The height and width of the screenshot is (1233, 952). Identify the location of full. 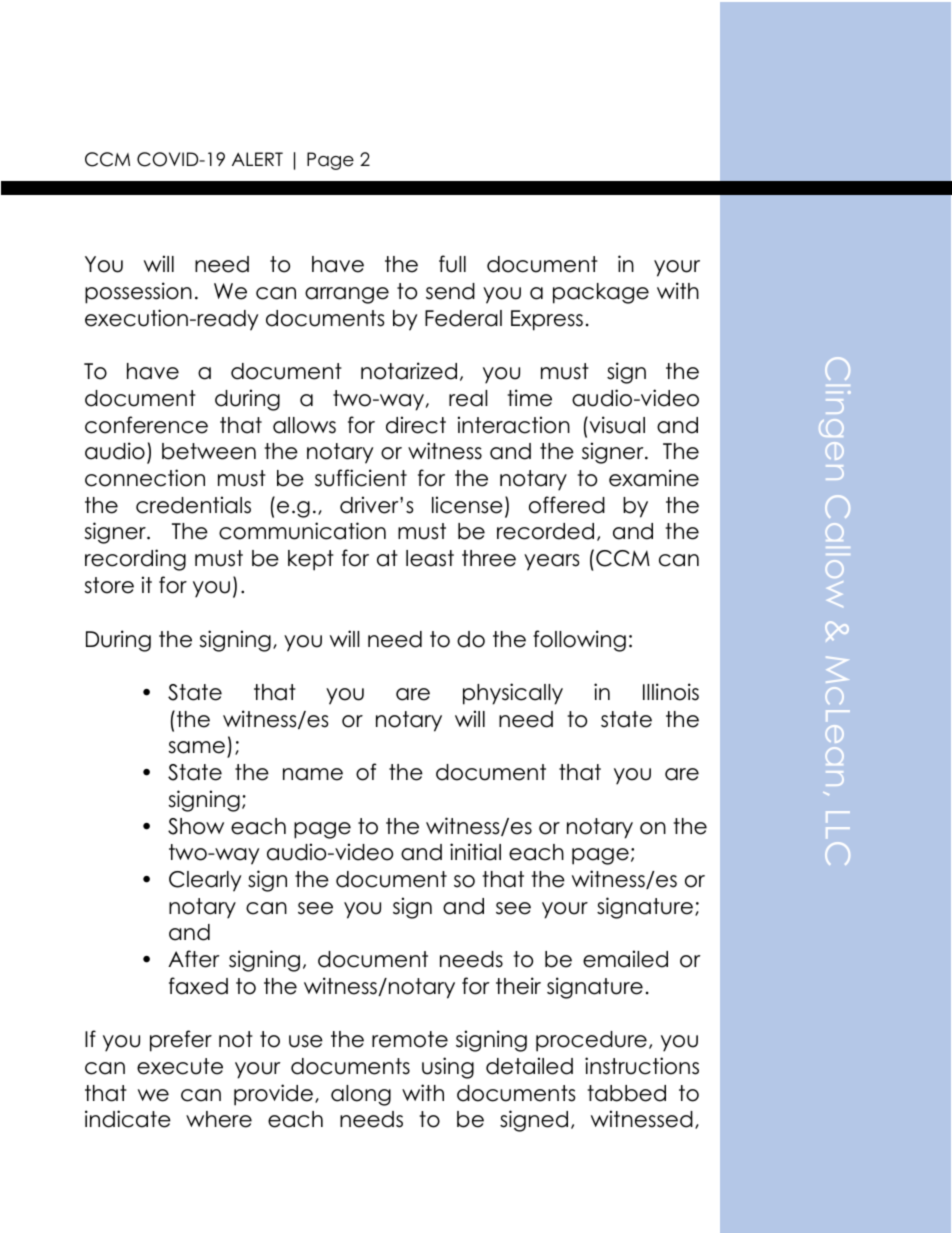
(452, 264).
